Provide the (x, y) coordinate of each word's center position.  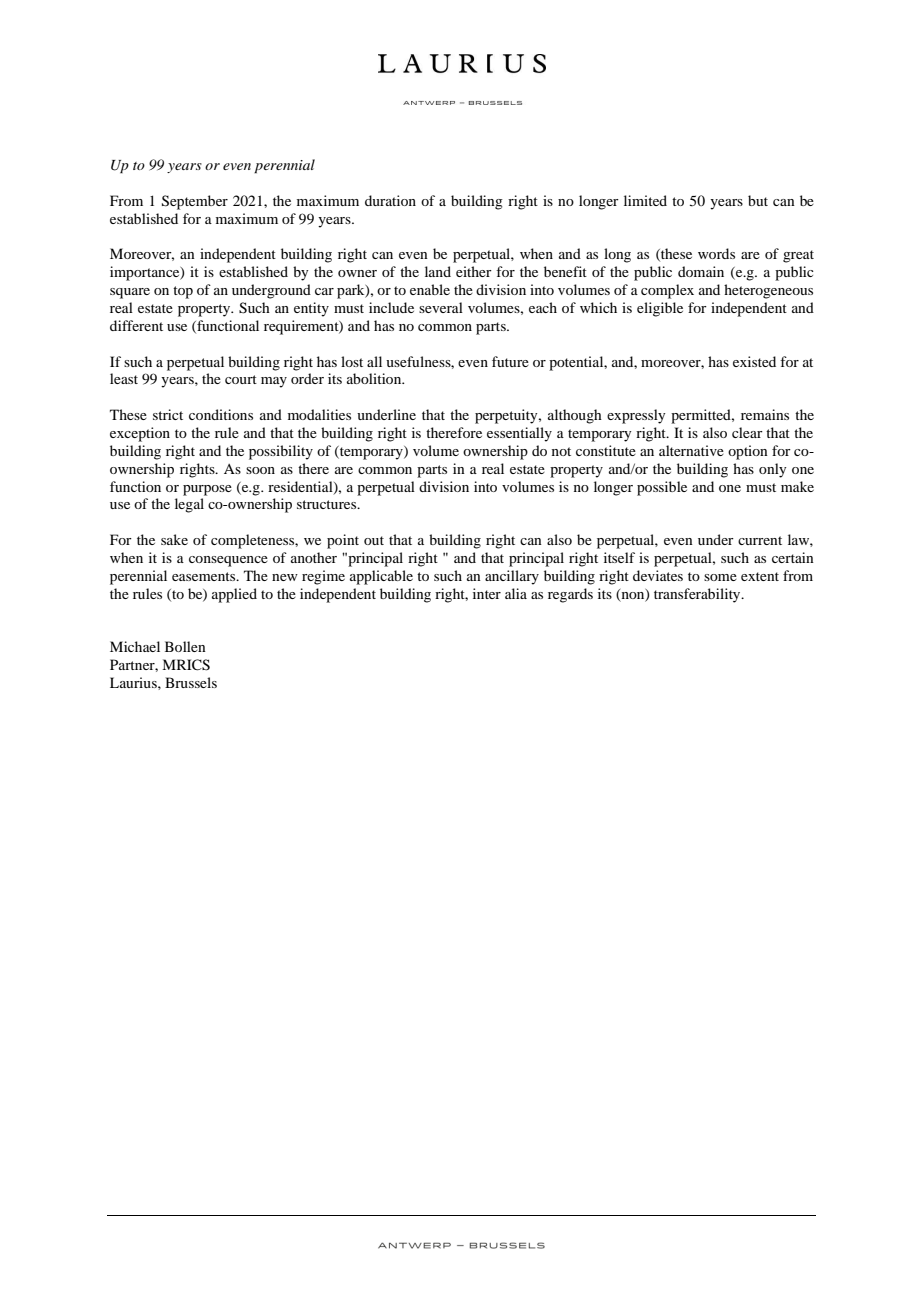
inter (487, 593)
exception (140, 434)
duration (390, 200)
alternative (691, 450)
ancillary (512, 577)
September (195, 202)
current (760, 540)
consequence (228, 561)
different (136, 325)
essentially (519, 434)
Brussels (191, 682)
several (441, 307)
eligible (660, 309)
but (758, 200)
